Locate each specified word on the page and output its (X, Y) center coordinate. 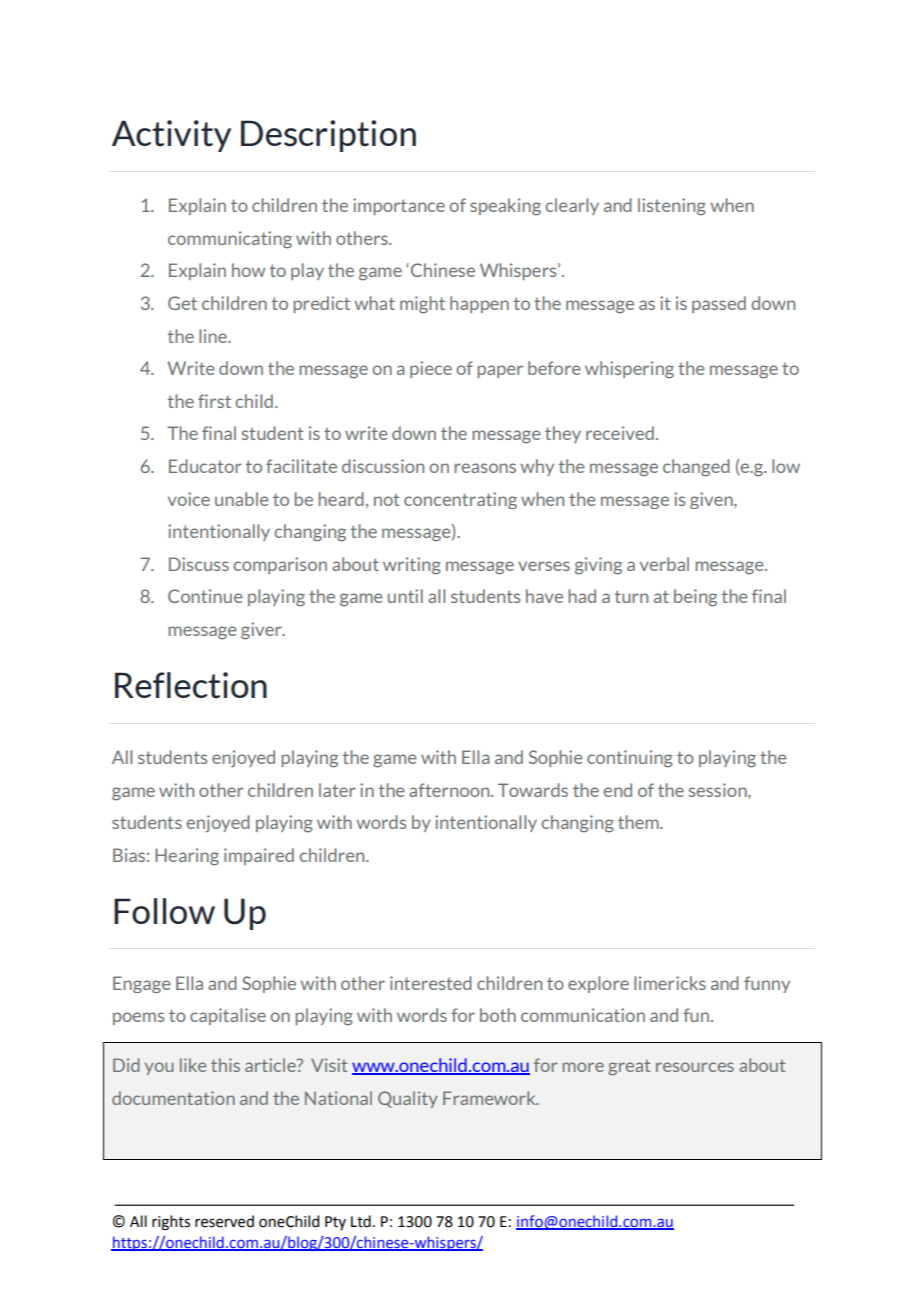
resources (695, 1067)
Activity (171, 136)
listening (672, 207)
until (405, 596)
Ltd (361, 1221)
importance (399, 206)
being (695, 598)
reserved (224, 1221)
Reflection (191, 685)
